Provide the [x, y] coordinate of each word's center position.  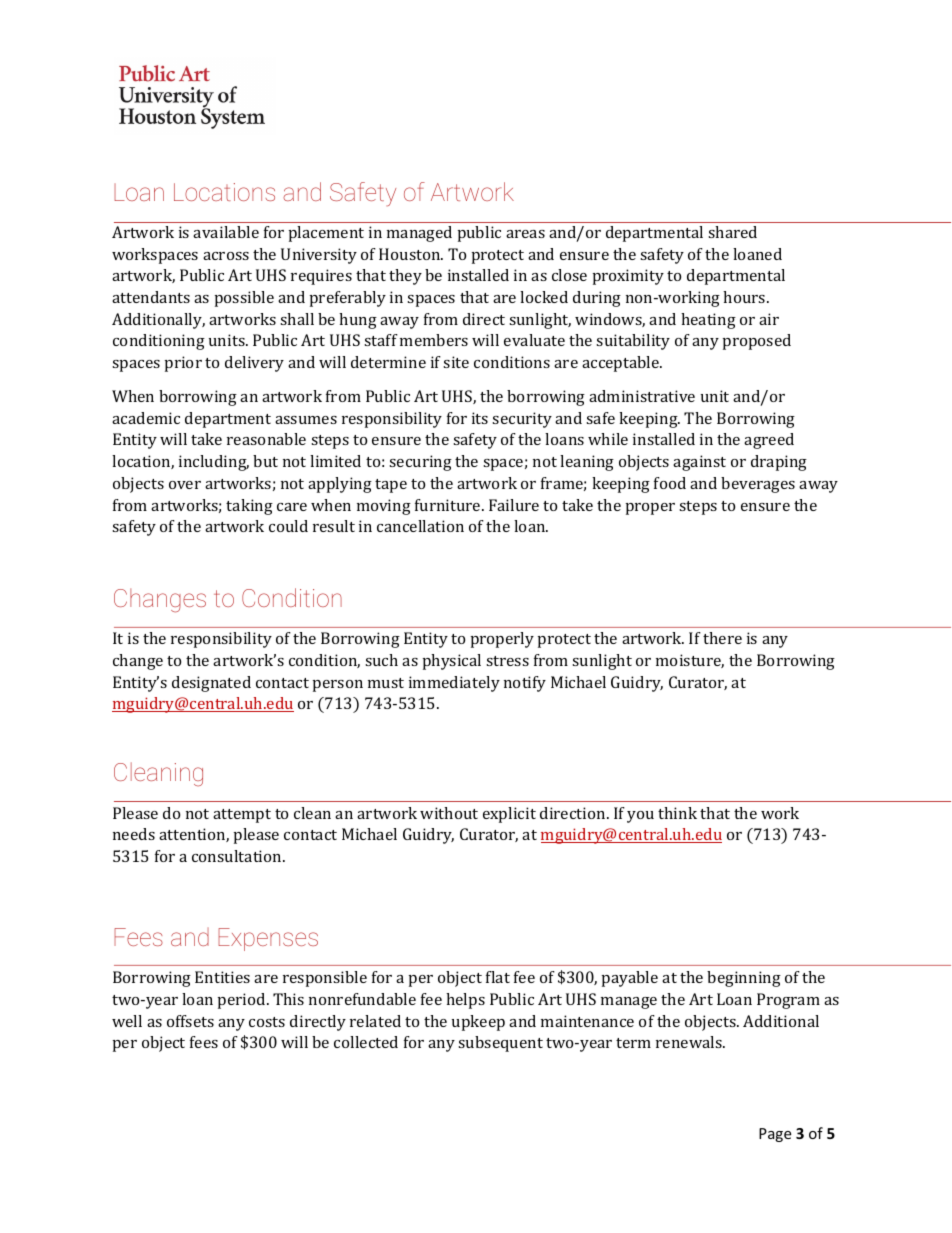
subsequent [500, 1044]
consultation [238, 856]
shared [732, 232]
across [226, 256]
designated [211, 684]
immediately [454, 684]
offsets [190, 1021]
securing [420, 463]
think [677, 813]
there [722, 638]
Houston [411, 254]
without [449, 813]
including [214, 463]
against [699, 463]
